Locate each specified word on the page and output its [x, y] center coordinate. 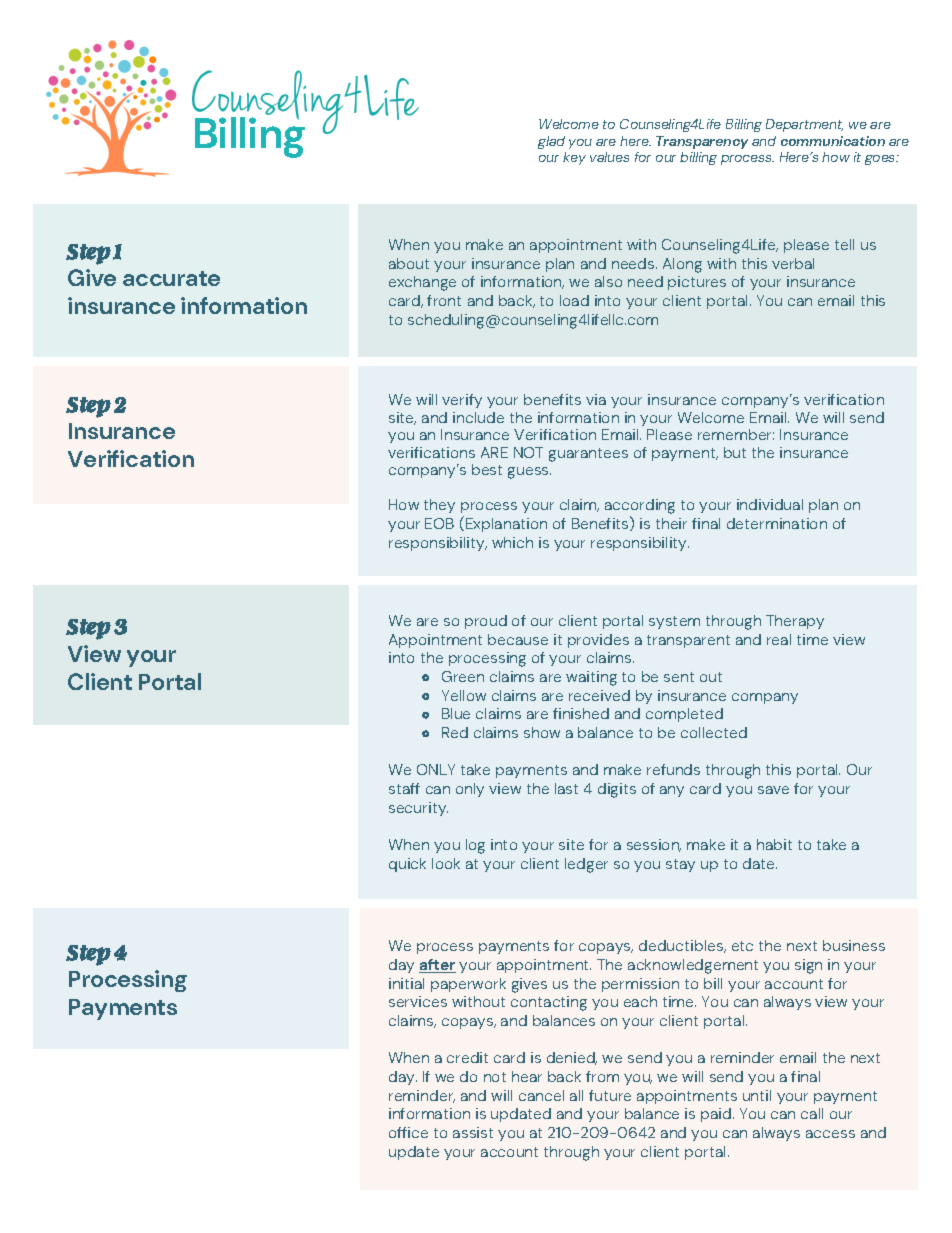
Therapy [795, 622]
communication [833, 141]
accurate [171, 278]
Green [463, 676]
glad [551, 142]
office [408, 1132]
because [518, 639]
